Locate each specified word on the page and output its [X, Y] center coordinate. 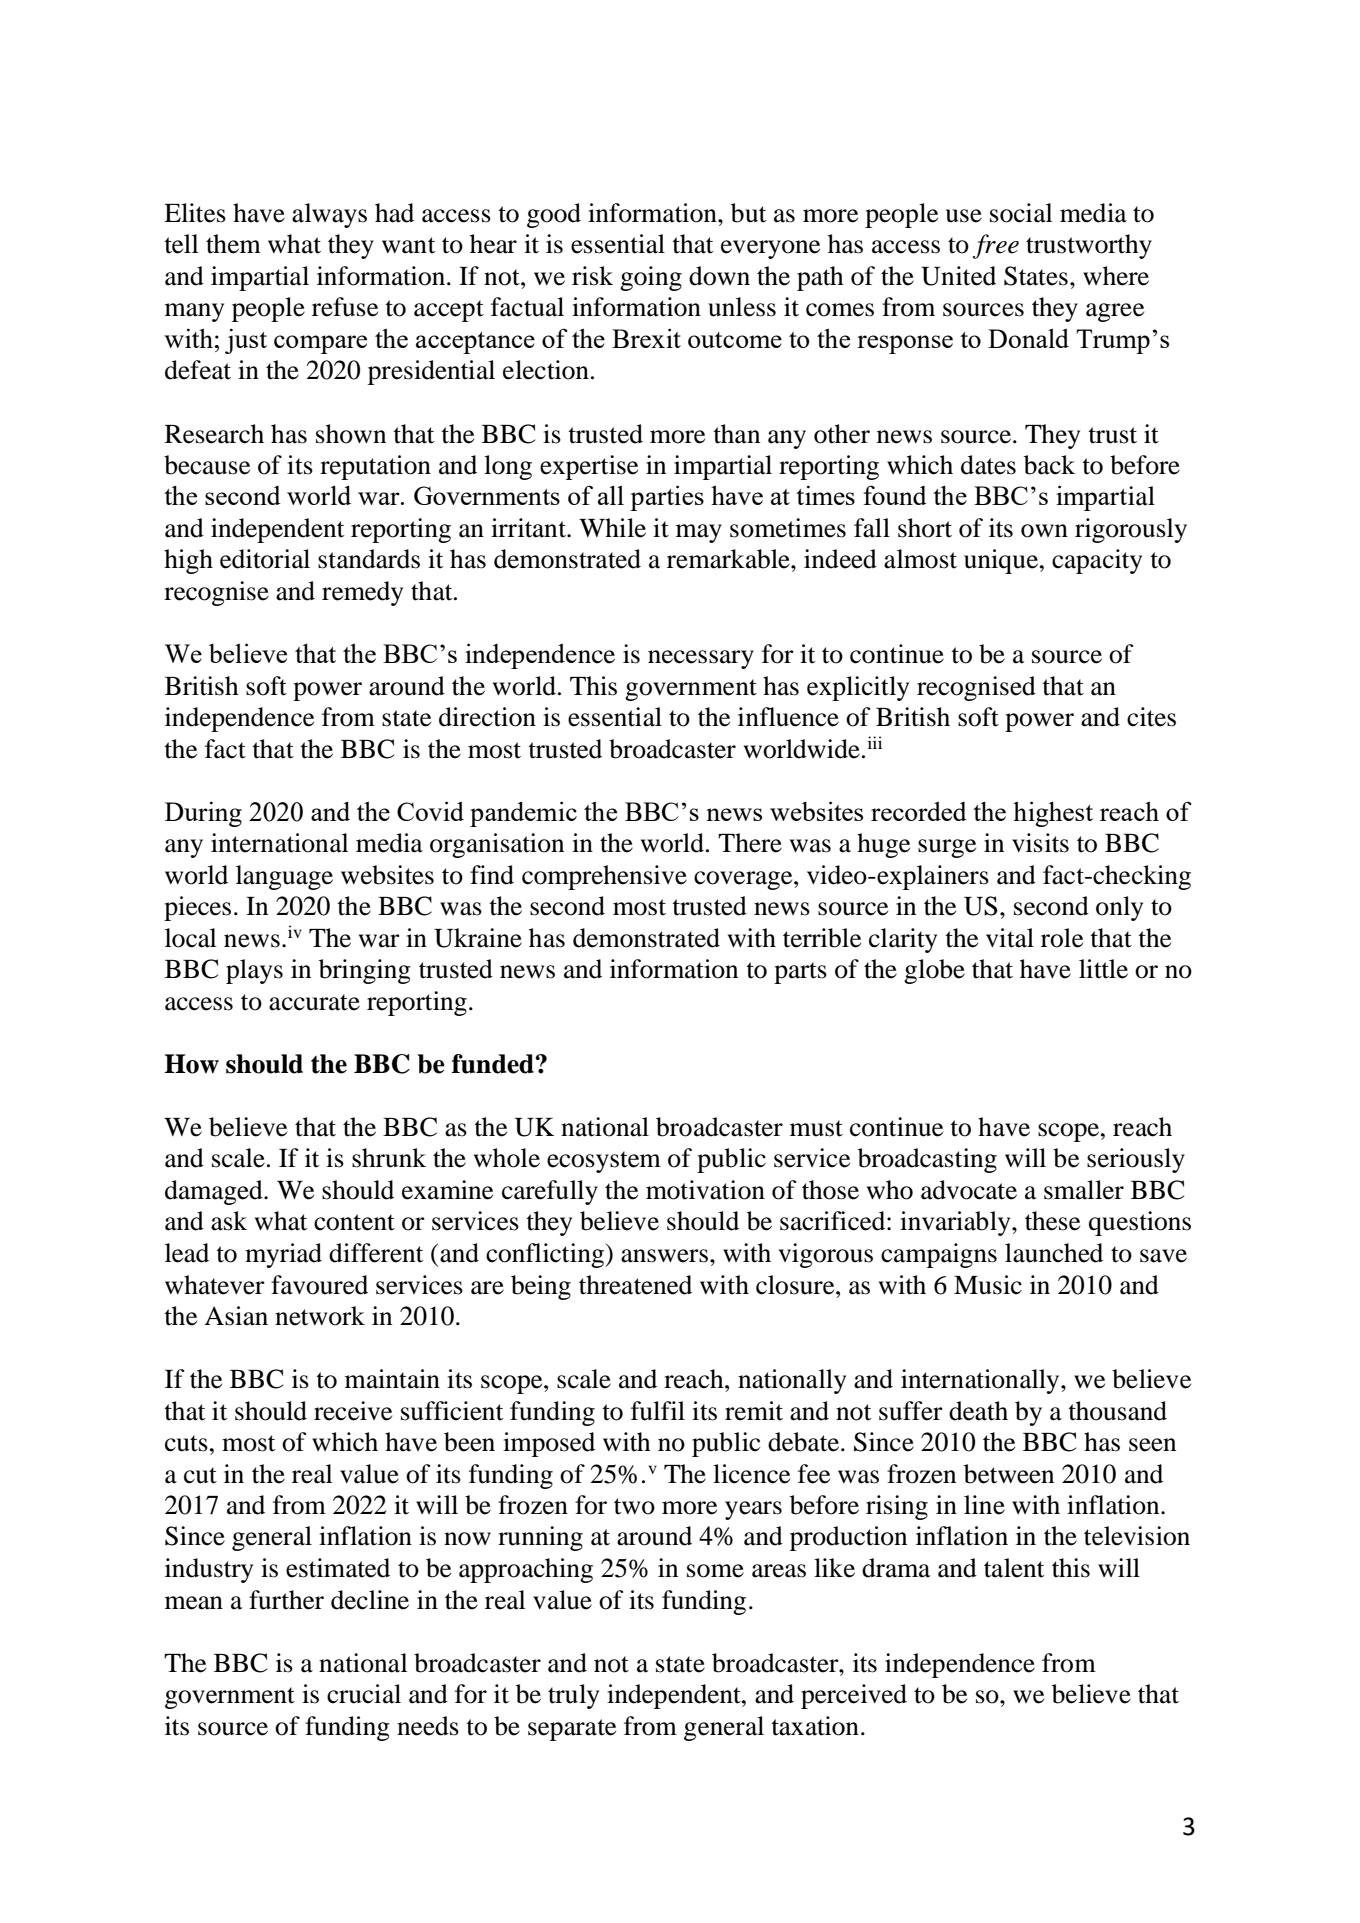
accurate [314, 1002]
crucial [364, 1694]
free [996, 246]
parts [800, 973]
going [651, 278]
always [329, 215]
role [1062, 938]
